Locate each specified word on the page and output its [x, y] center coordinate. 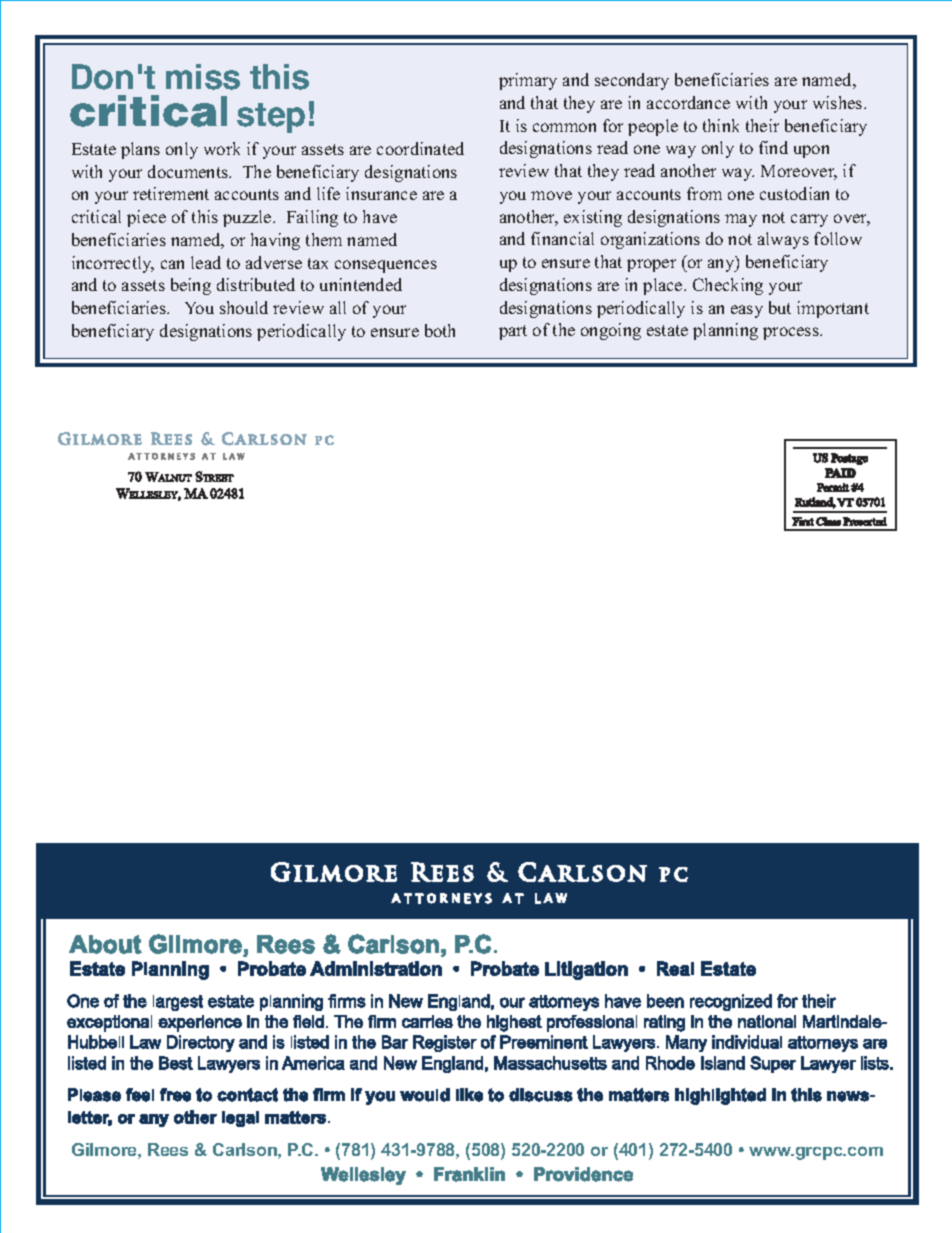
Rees [168, 1149]
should [244, 307]
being [191, 286]
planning [725, 331]
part [513, 332]
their [762, 125]
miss [203, 77]
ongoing [611, 331]
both [440, 330]
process [792, 333]
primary [528, 81]
